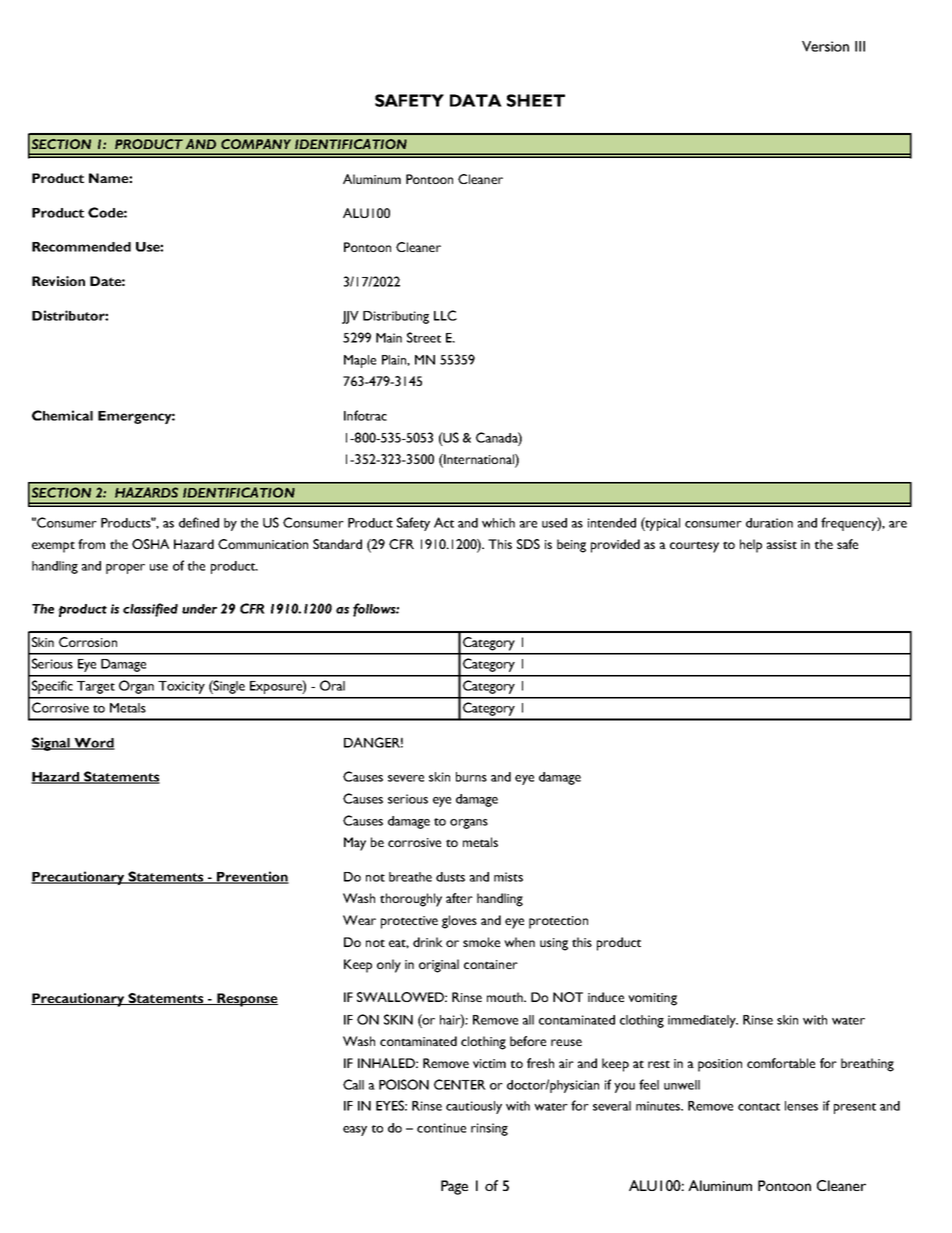 This screenshot has width=952, height=1233. What do you see at coordinates (825, 46) in the screenshot?
I see `Version` at bounding box center [825, 46].
